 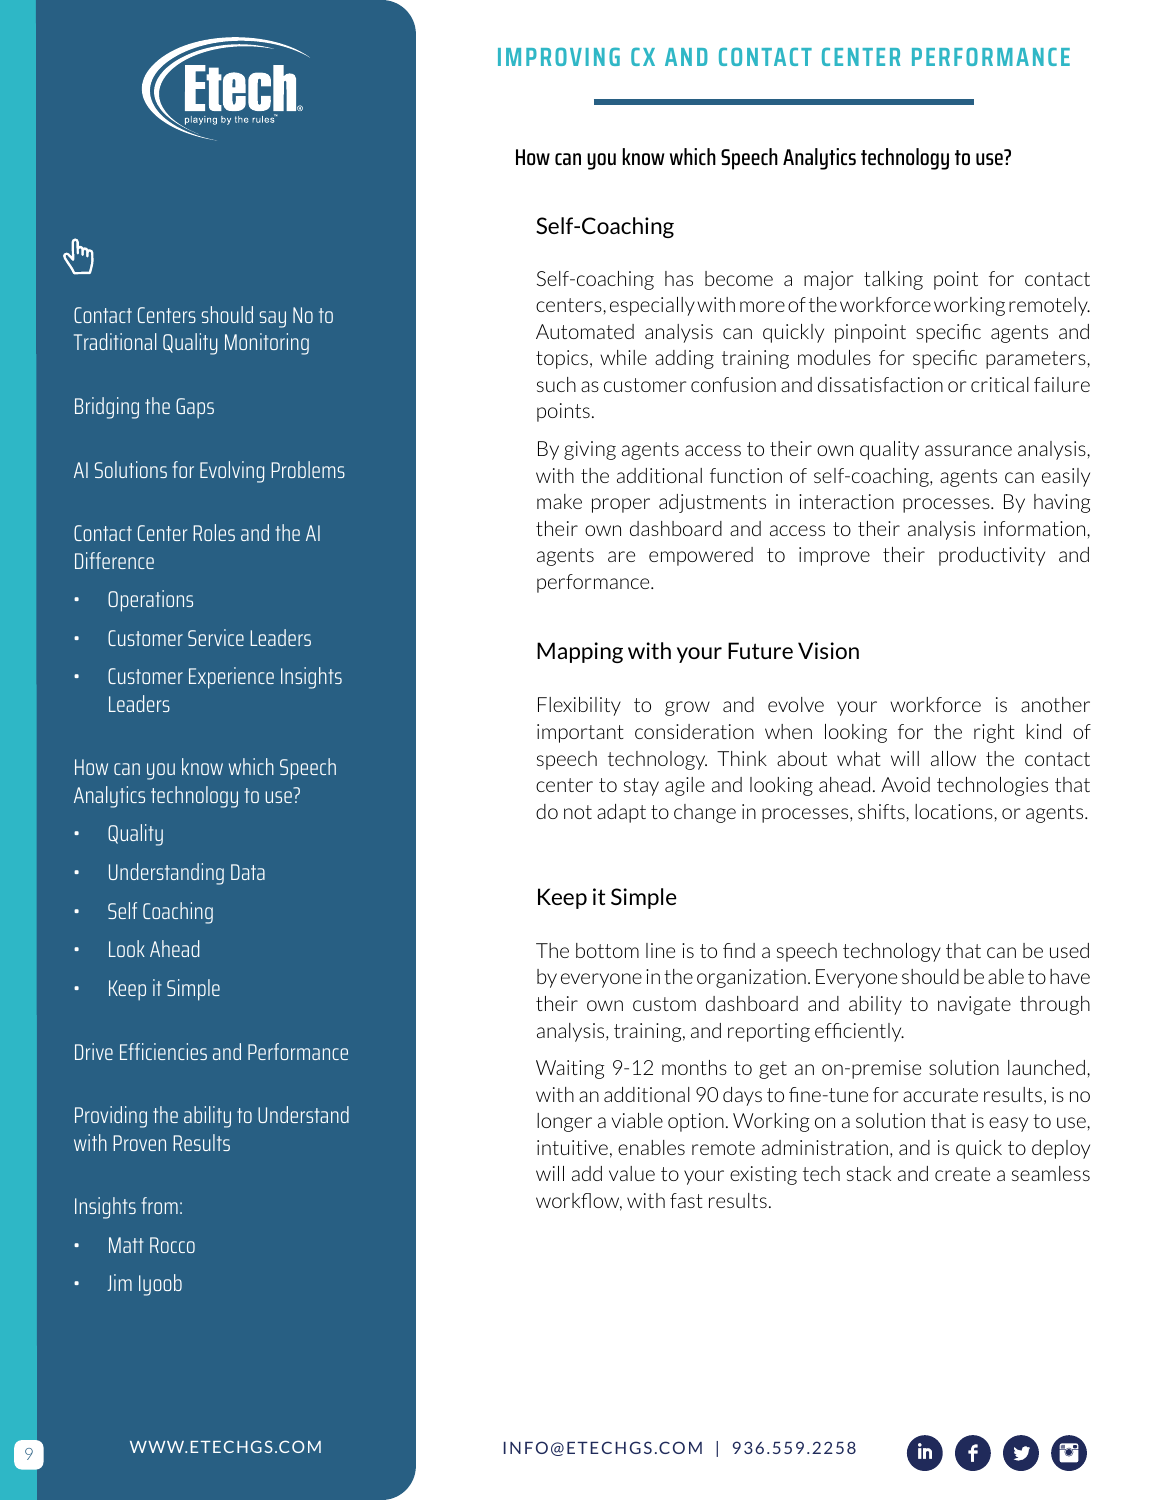 I want to click on workflow, so click(x=579, y=1202).
